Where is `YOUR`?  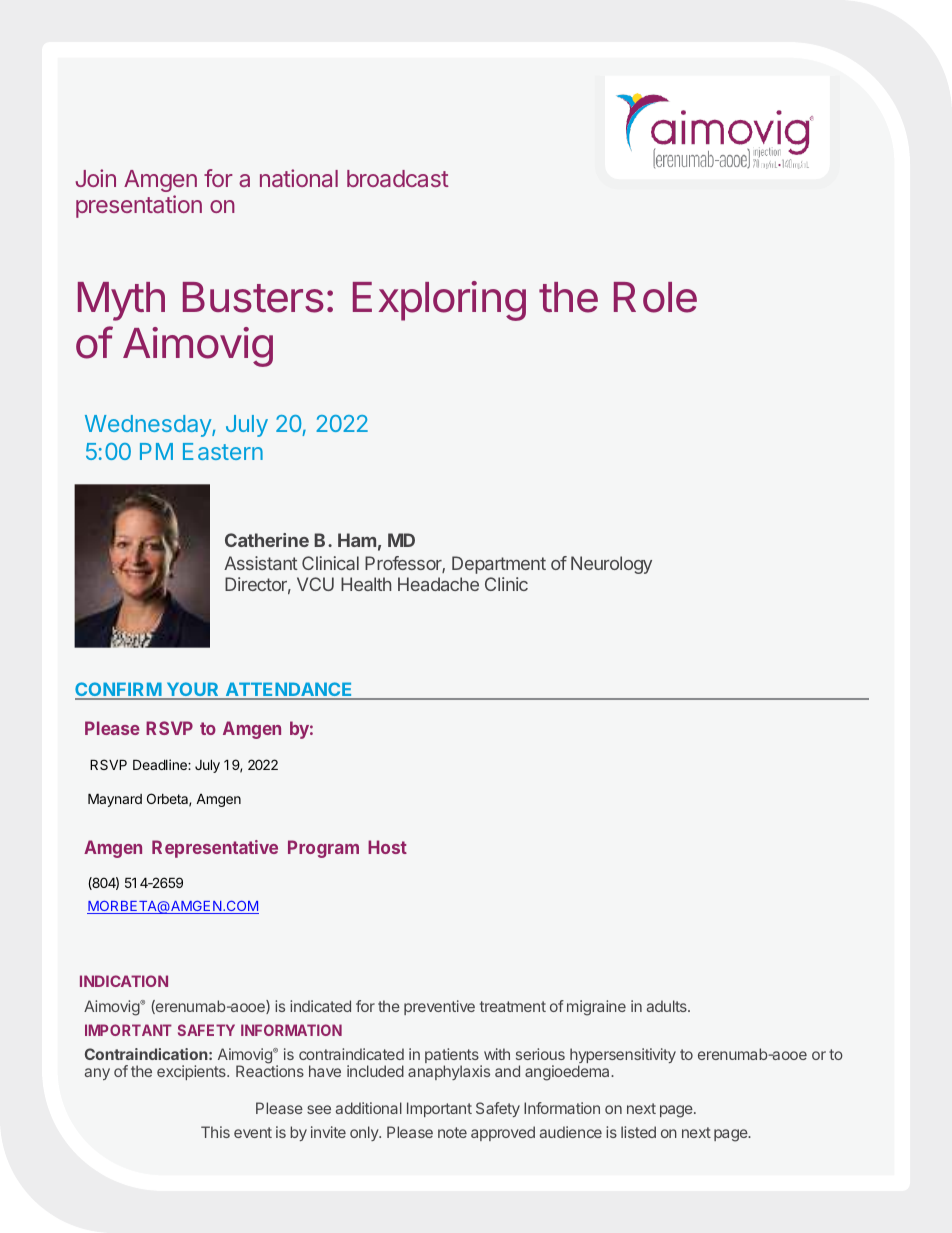
YOUR is located at coordinates (193, 690).
